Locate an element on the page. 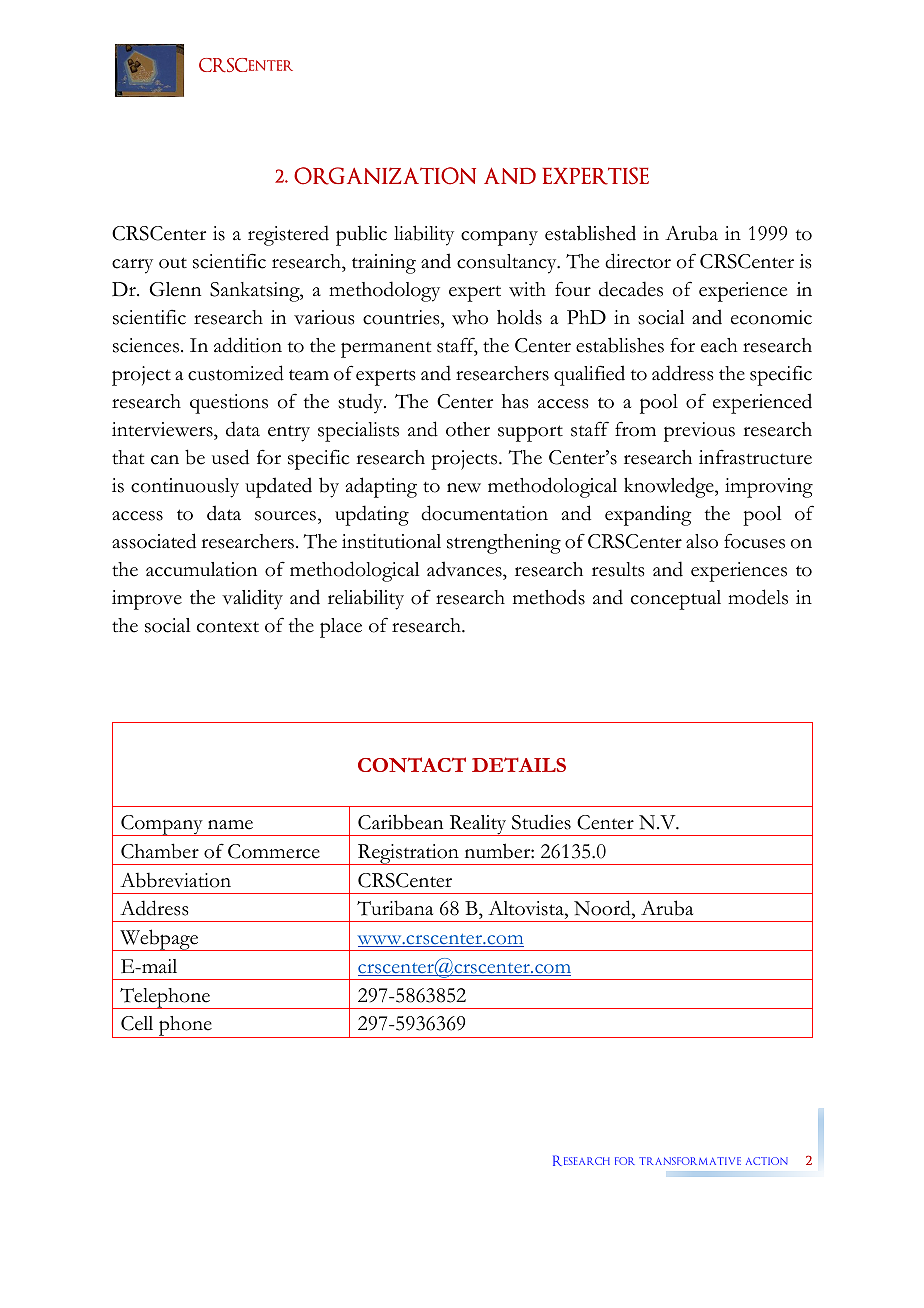 The height and width of the document is (1308, 924). documentation is located at coordinates (484, 513).
